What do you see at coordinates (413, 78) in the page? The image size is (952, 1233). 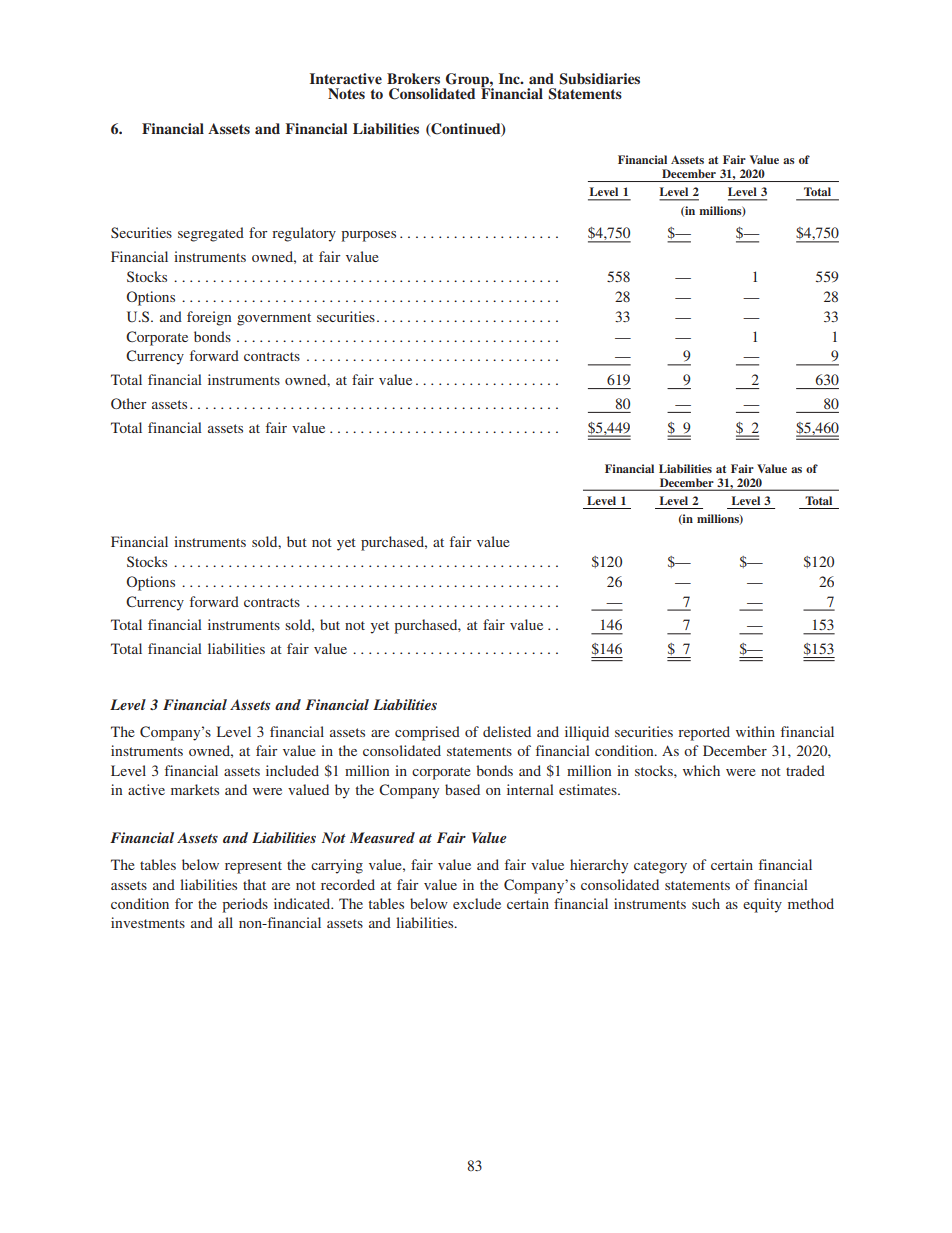 I see `Brokers` at bounding box center [413, 78].
